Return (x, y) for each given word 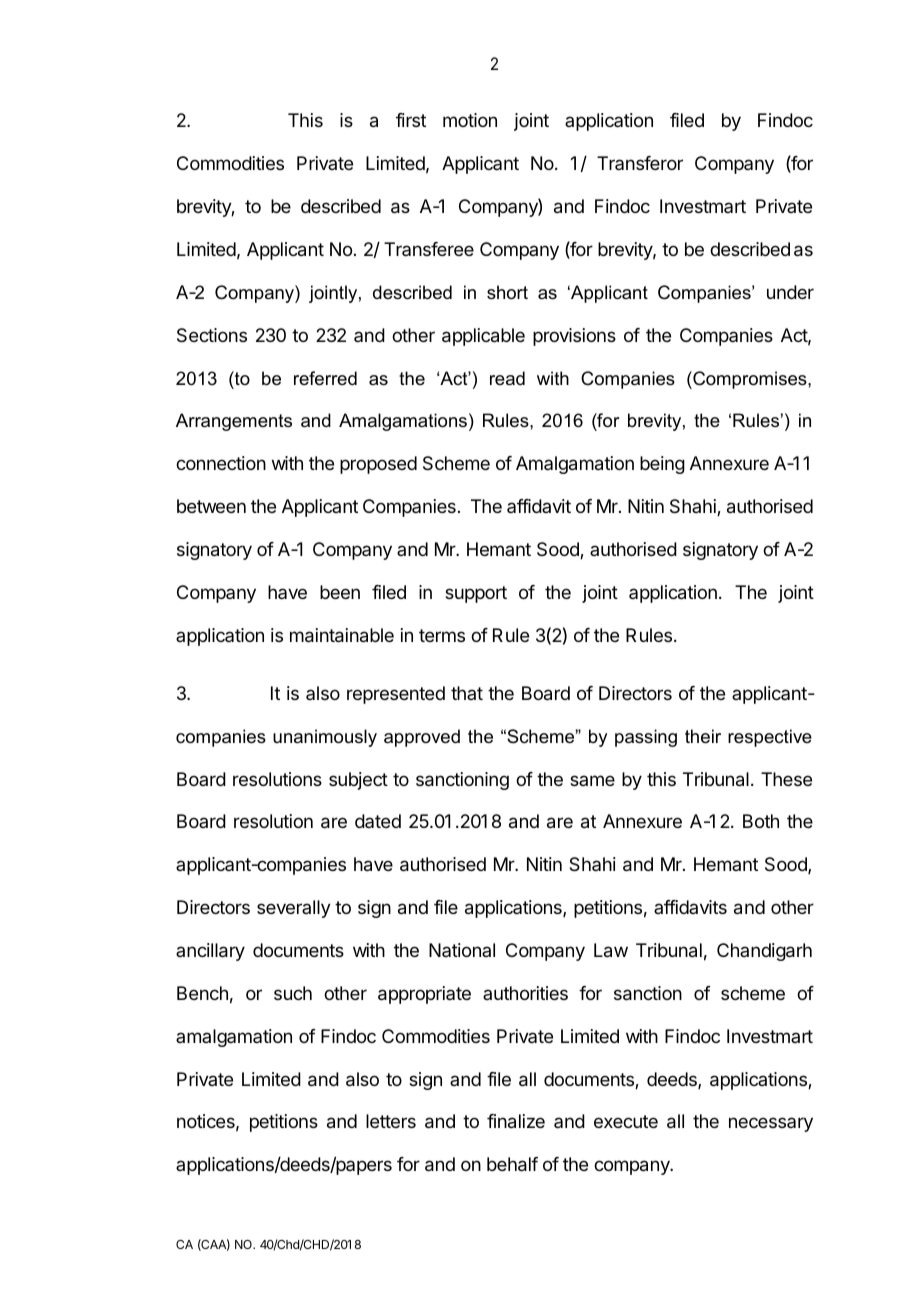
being (662, 465)
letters (391, 1121)
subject (358, 781)
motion (470, 120)
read (507, 378)
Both (761, 821)
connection (221, 463)
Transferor (640, 163)
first (411, 120)
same (592, 780)
